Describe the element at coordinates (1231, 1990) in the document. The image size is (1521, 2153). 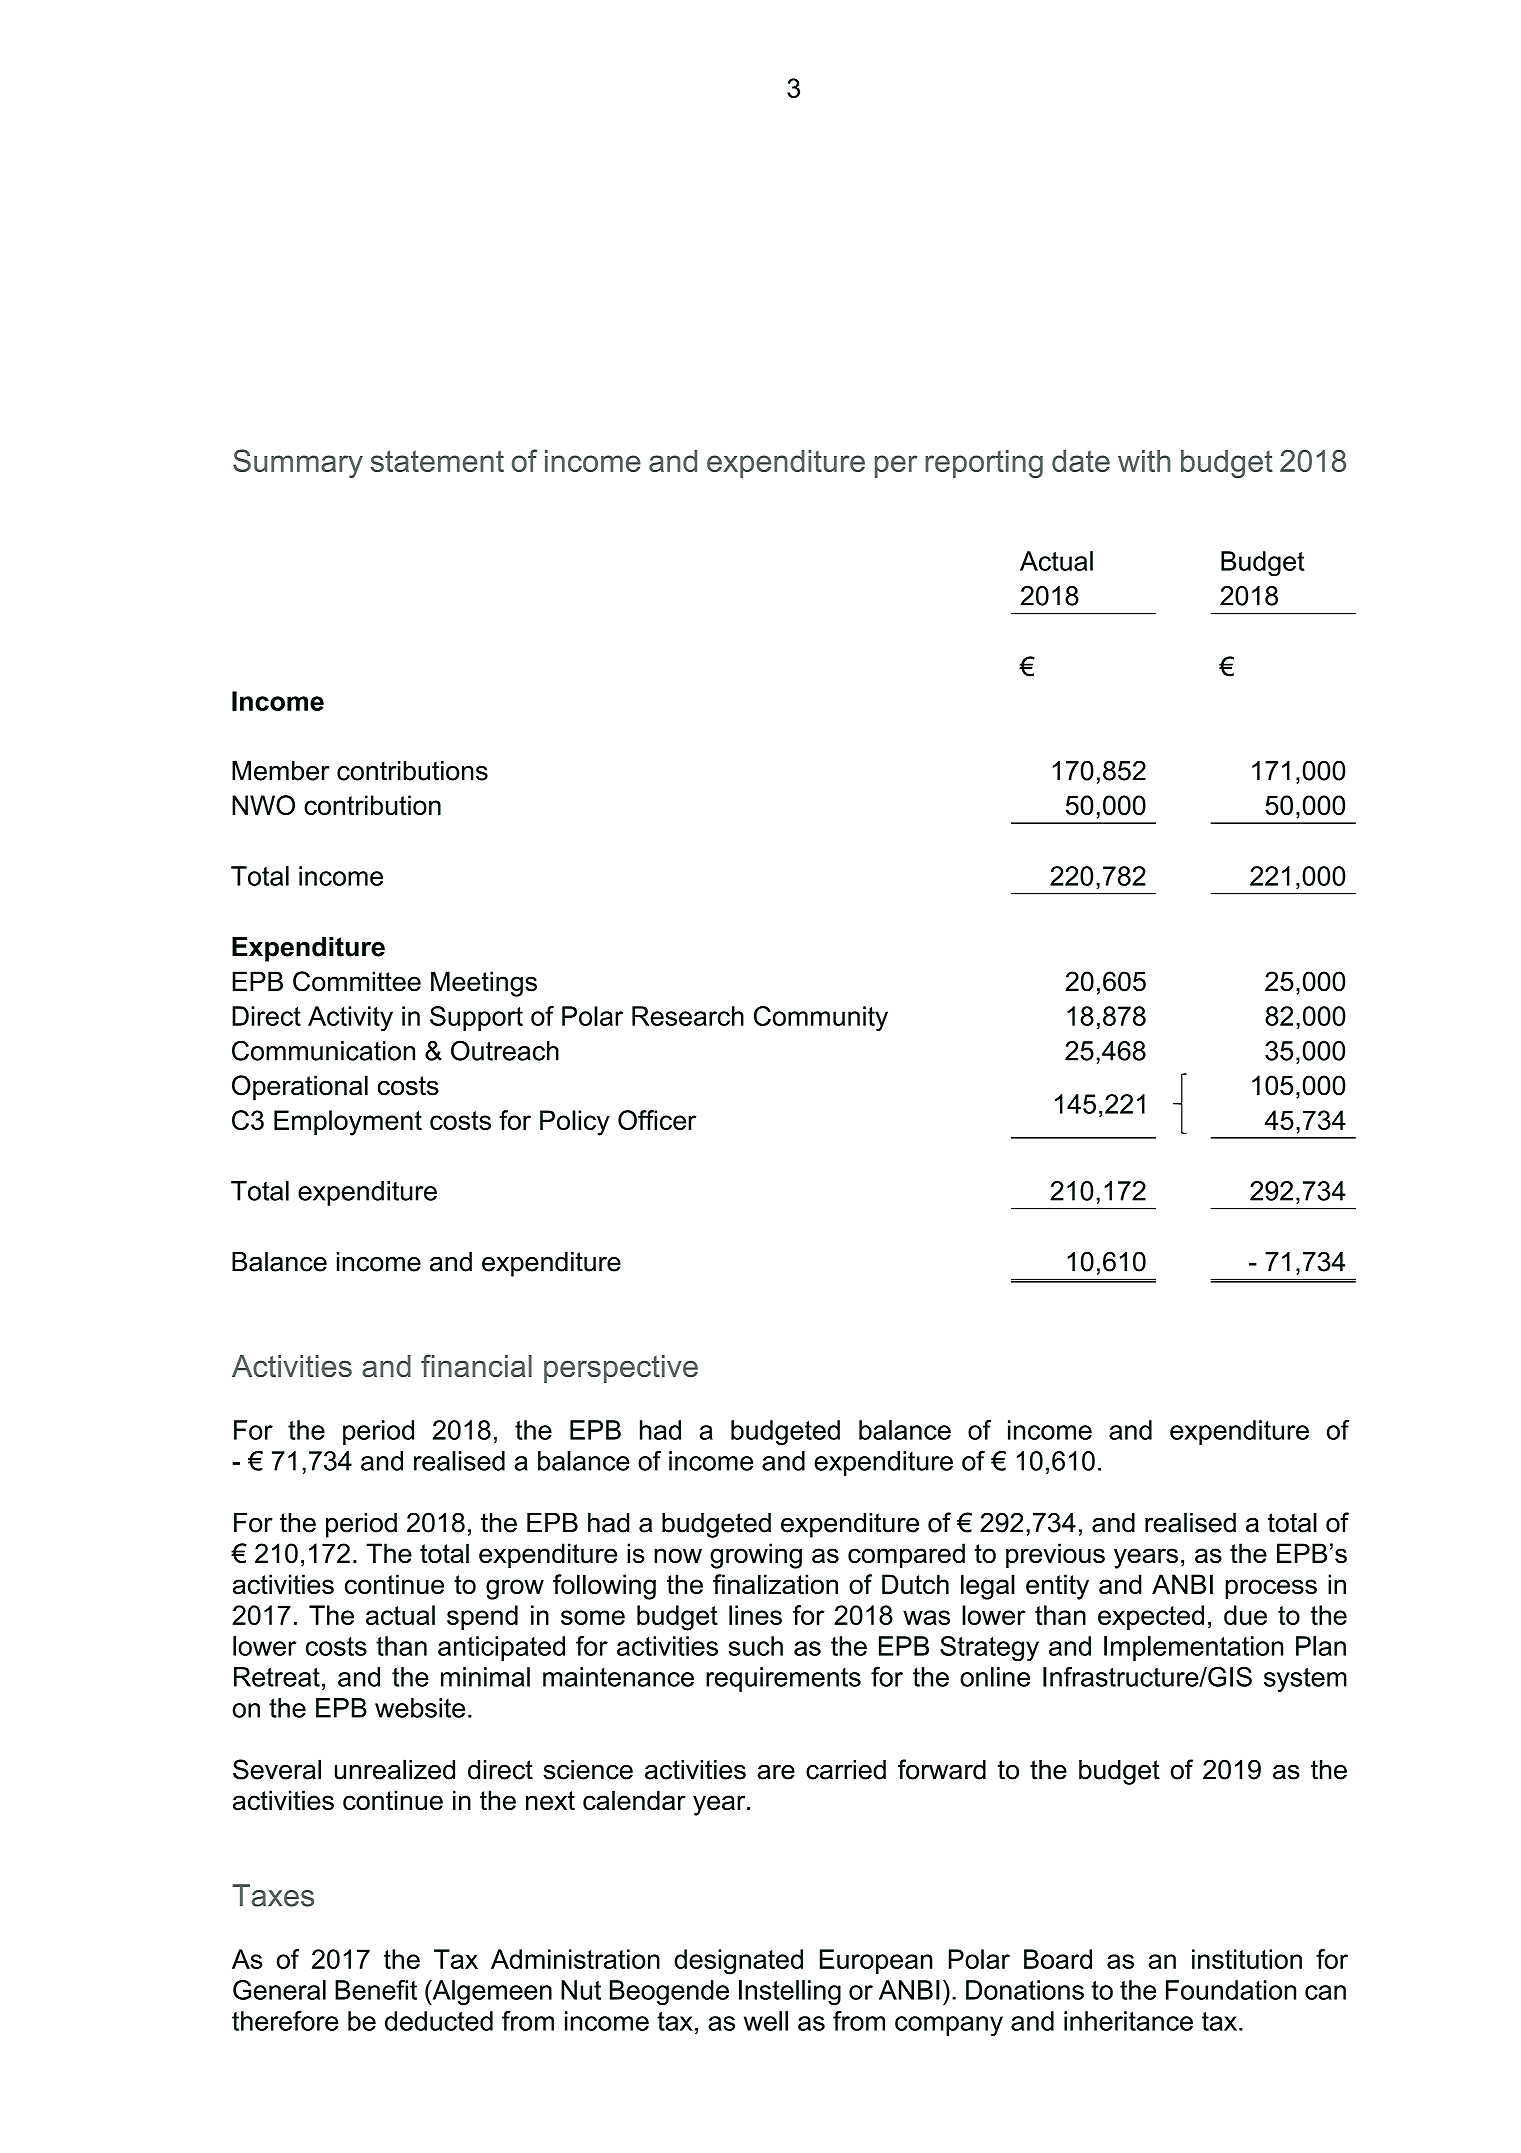
I see `Foundation` at that location.
